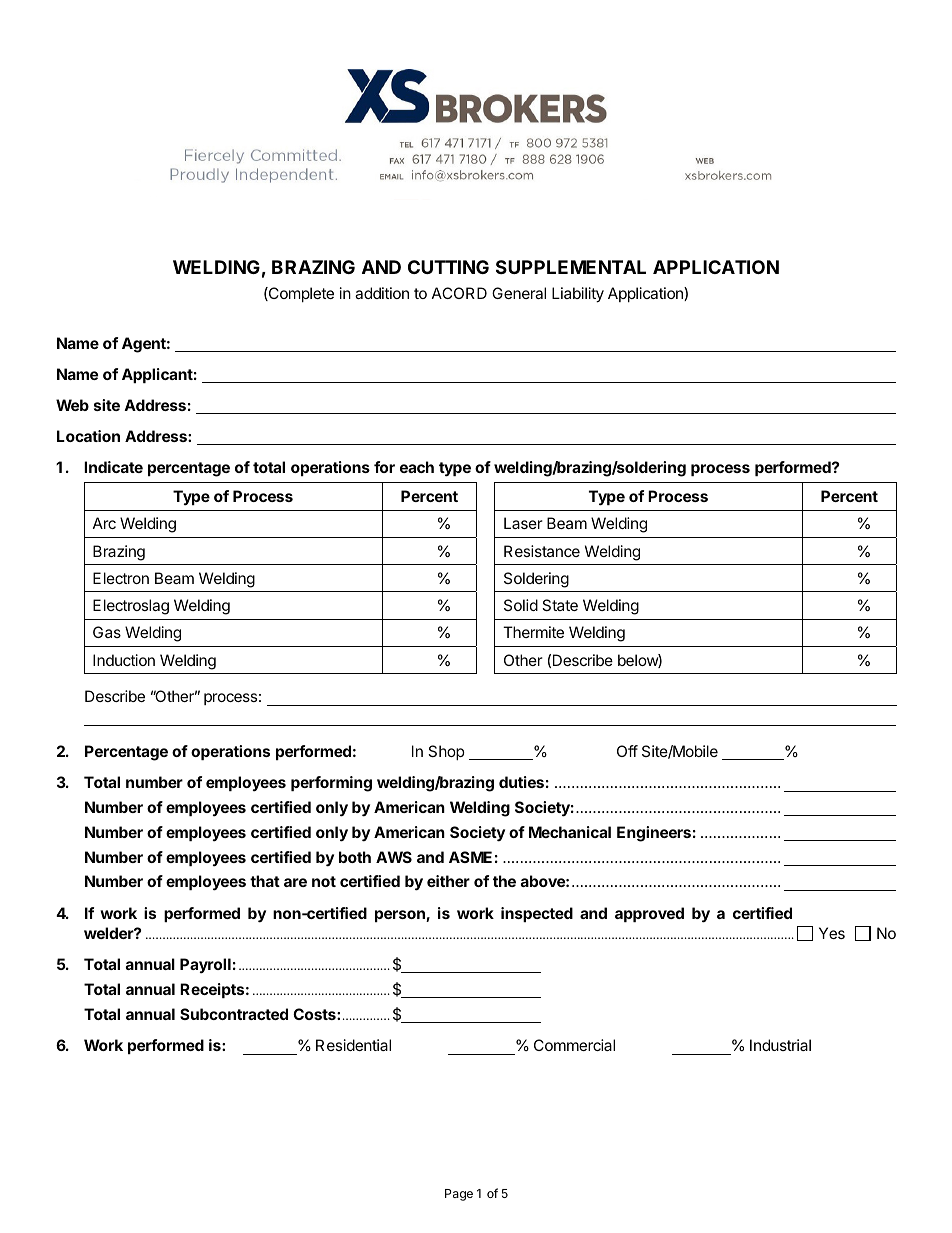 This image has height=1233, width=952. I want to click on Web, so click(72, 405).
